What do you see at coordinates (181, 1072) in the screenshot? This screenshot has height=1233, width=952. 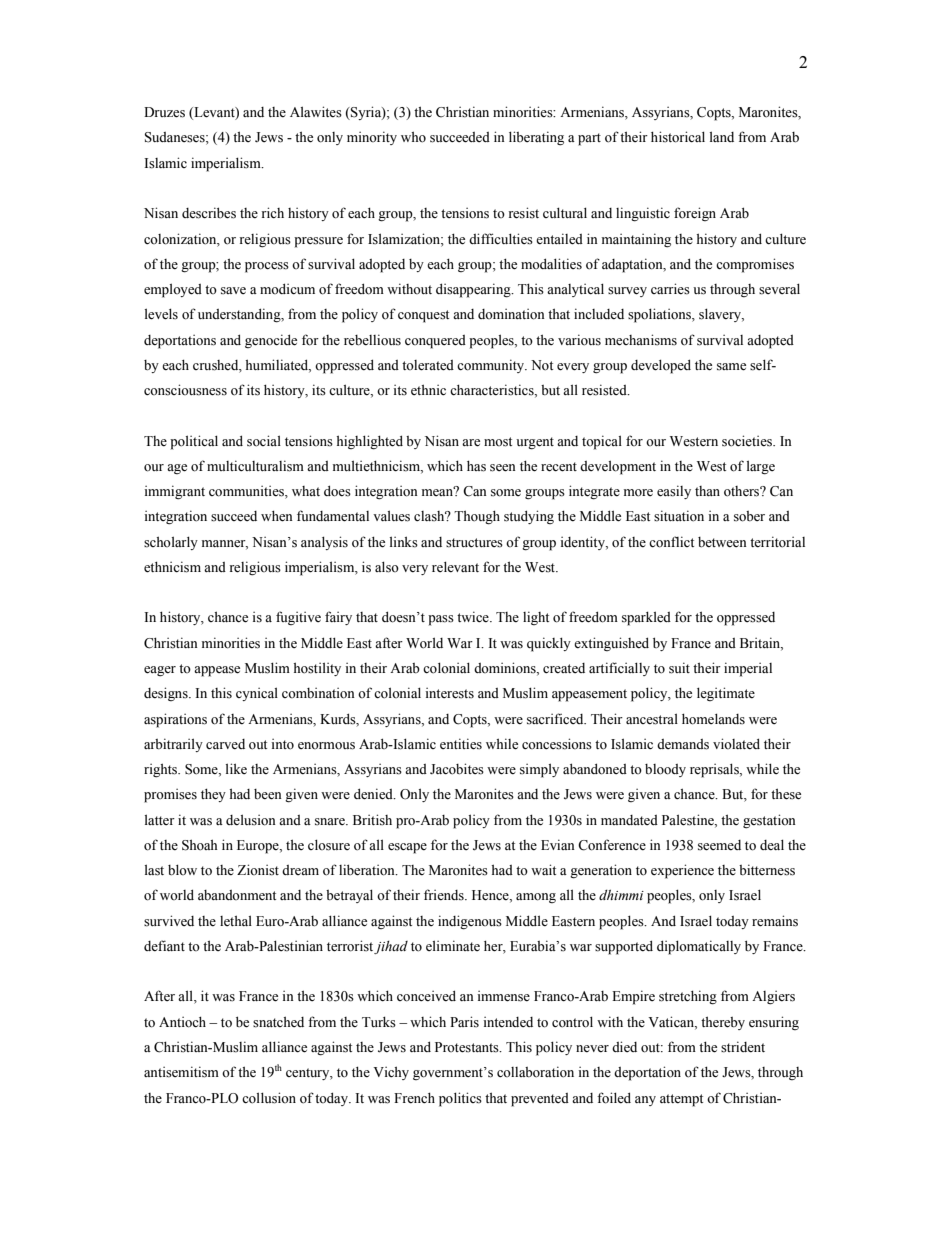 I see `antisemitism` at bounding box center [181, 1072].
